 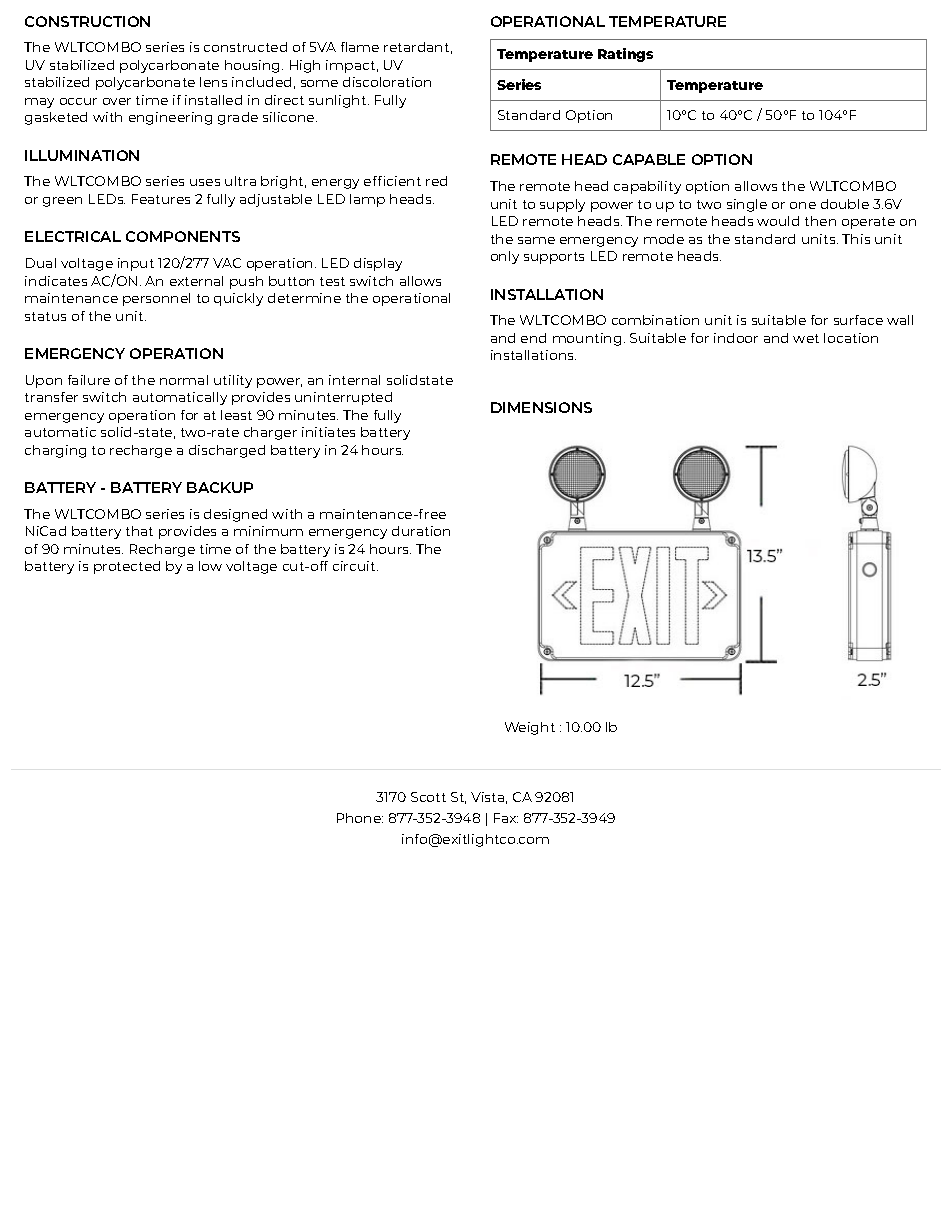 I want to click on Scott, so click(x=428, y=797).
